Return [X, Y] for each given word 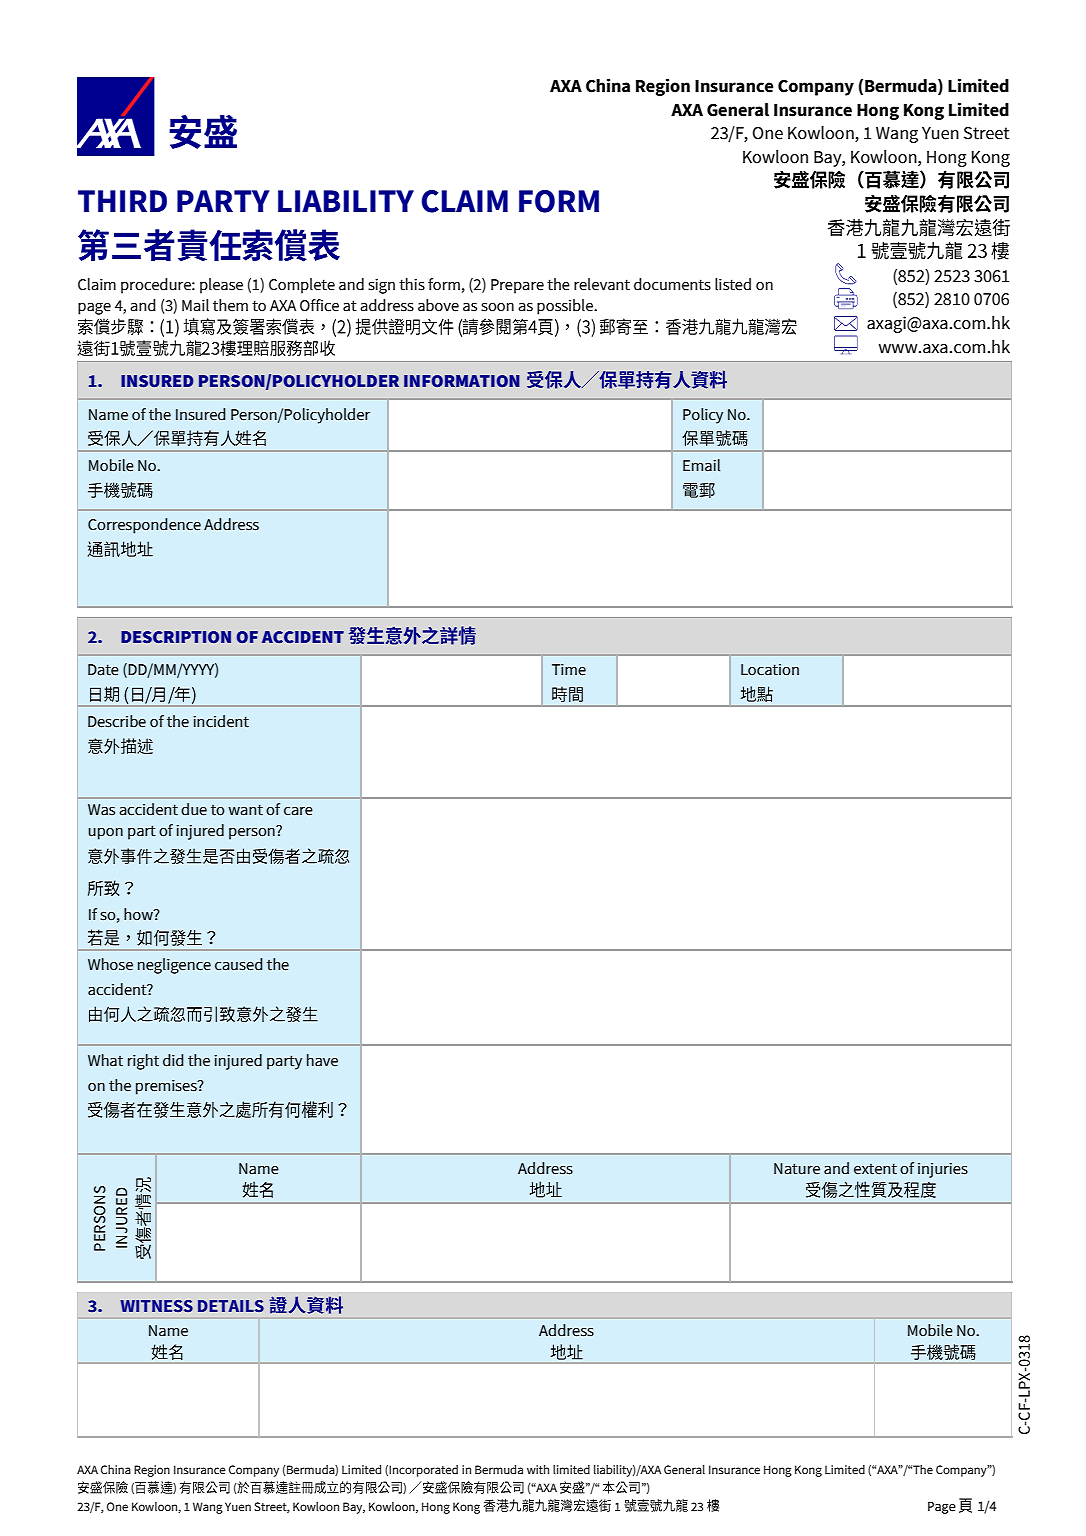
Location [770, 670]
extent [875, 1169]
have [322, 1060]
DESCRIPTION [176, 637]
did [173, 1060]
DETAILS [231, 1306]
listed [733, 284]
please [221, 286]
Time [569, 670]
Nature [797, 1169]
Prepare [517, 286]
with [538, 1469]
